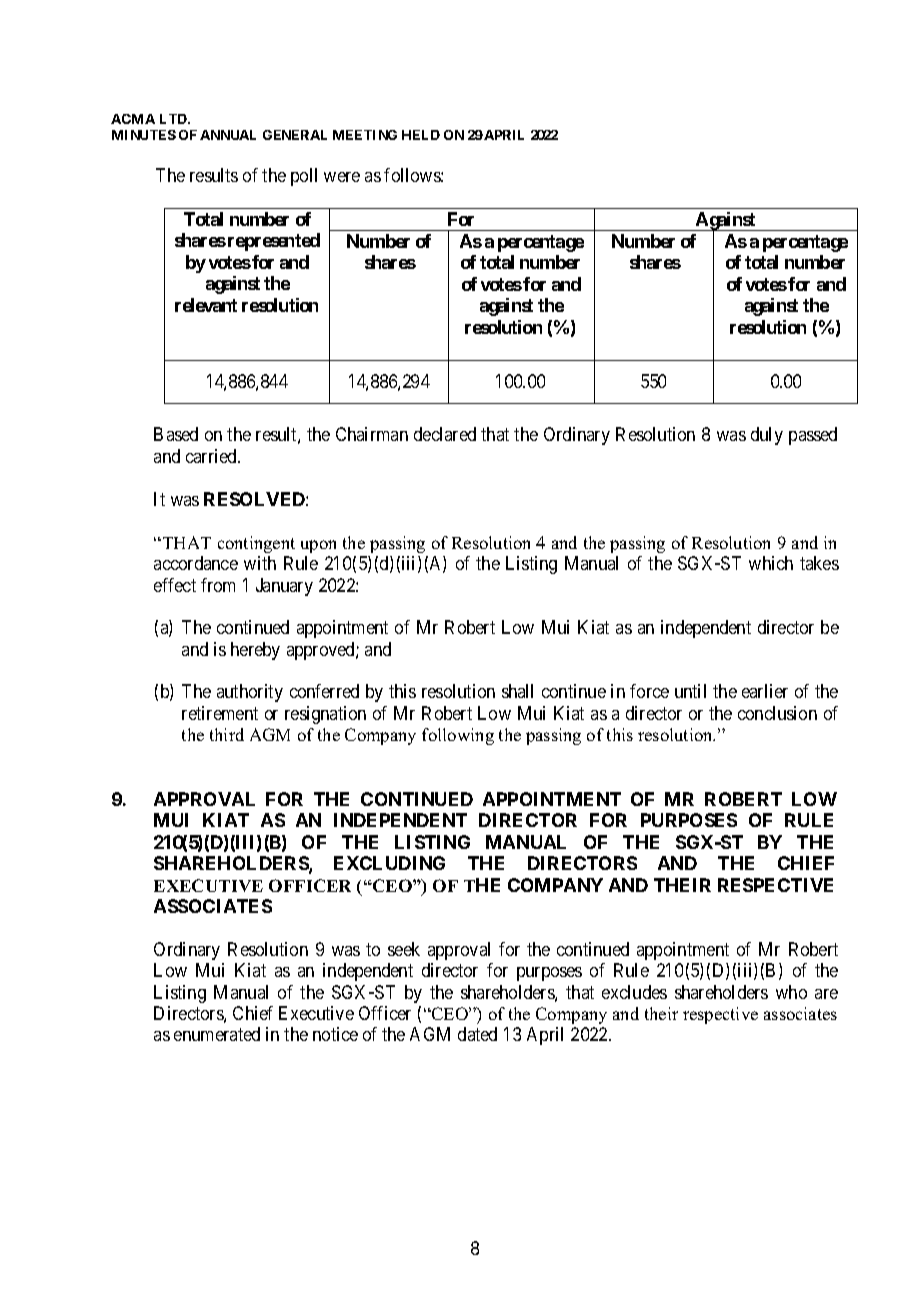 This screenshot has height=1307, width=924. I want to click on declared, so click(445, 434).
